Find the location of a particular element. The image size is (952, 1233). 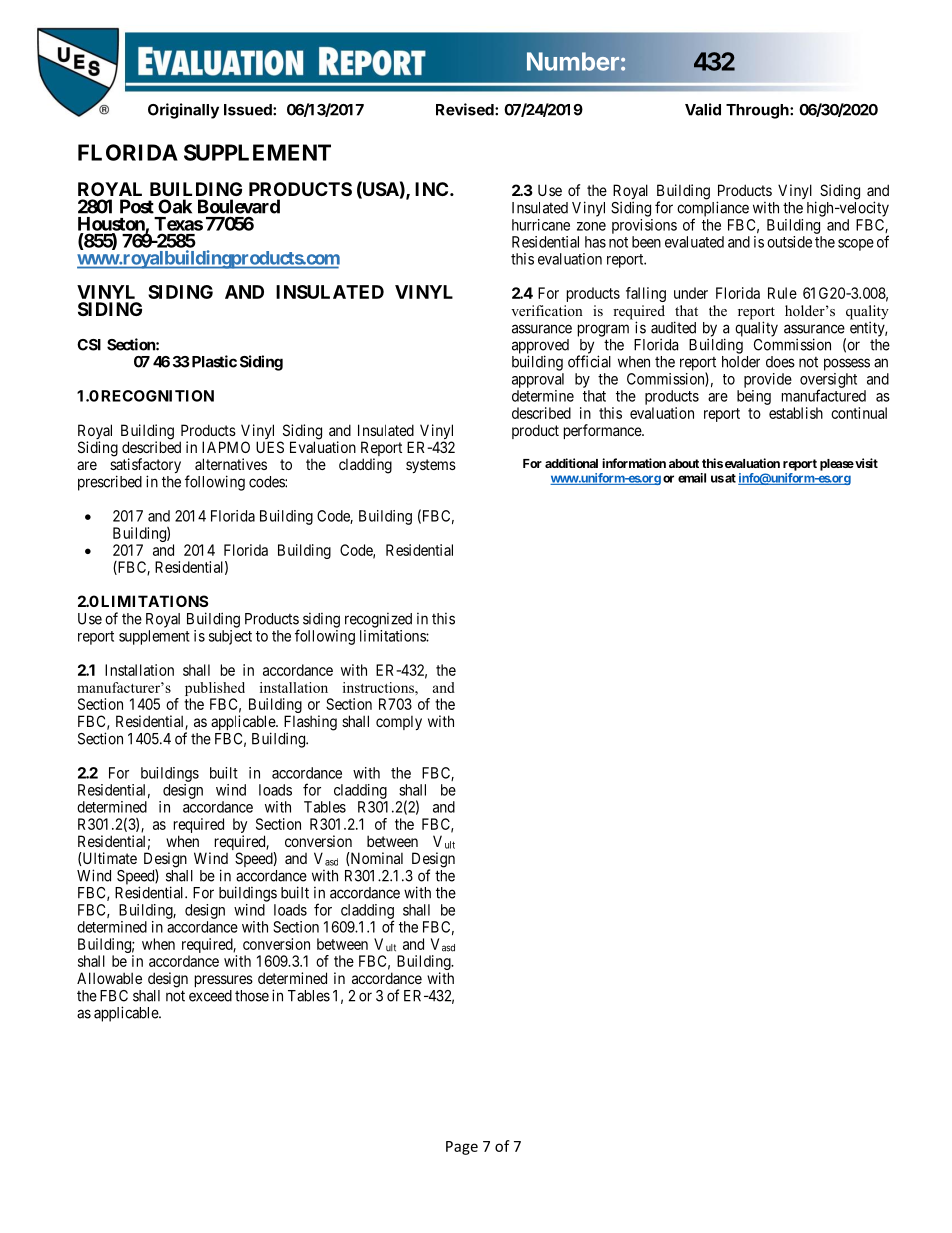

Number is located at coordinates (573, 61).
